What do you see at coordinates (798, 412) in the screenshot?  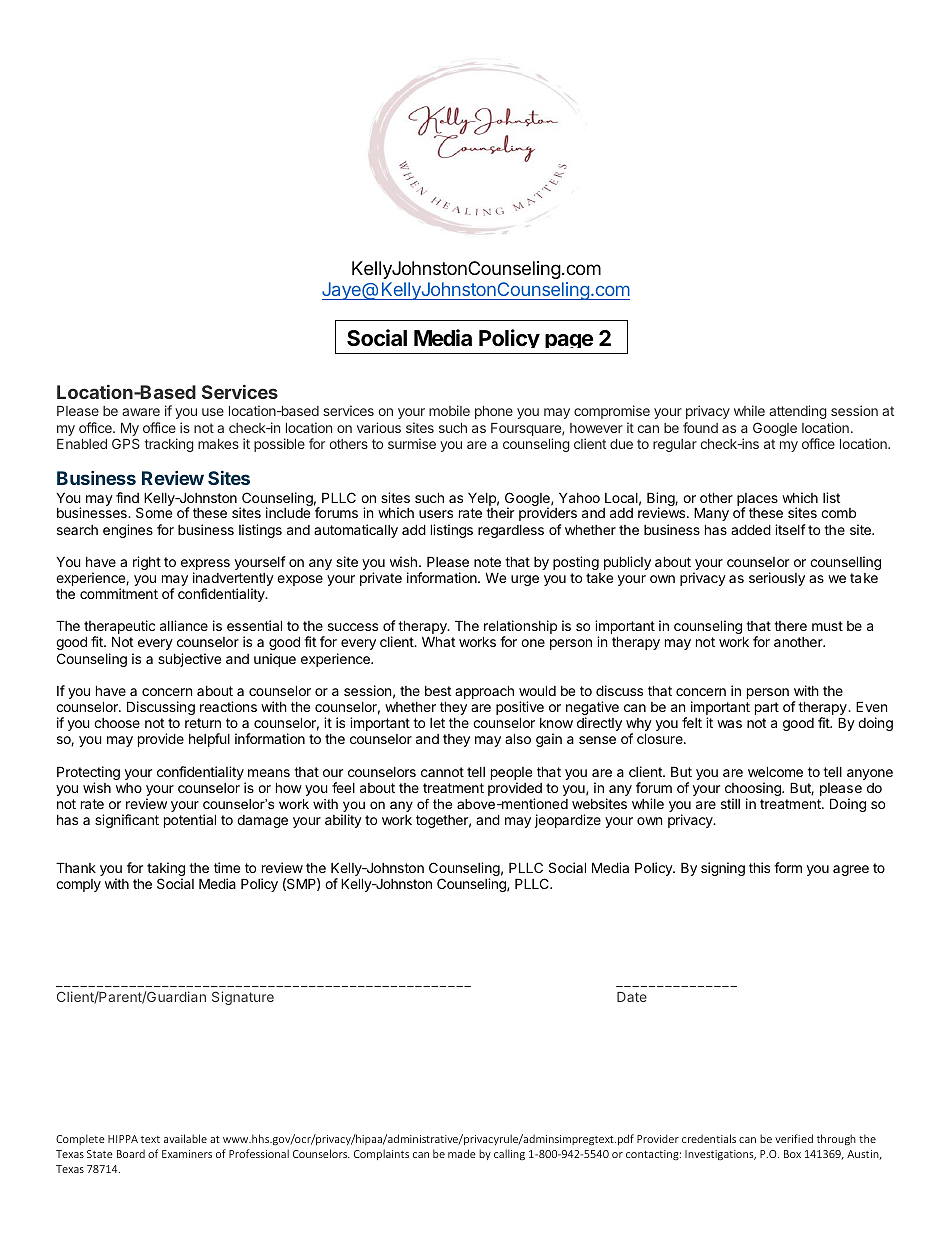 I see `attending` at bounding box center [798, 412].
